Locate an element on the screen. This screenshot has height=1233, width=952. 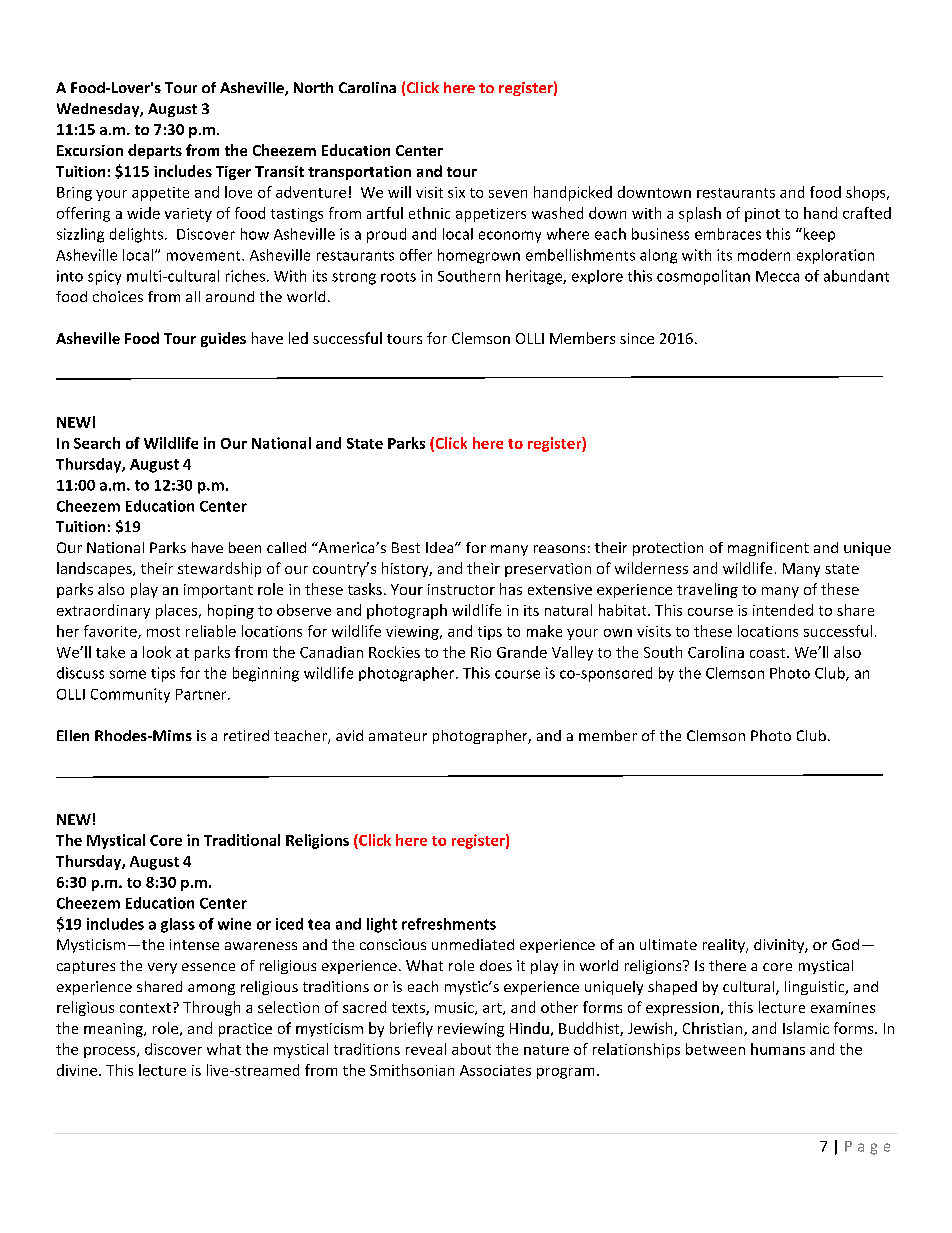
pinot is located at coordinates (762, 215).
